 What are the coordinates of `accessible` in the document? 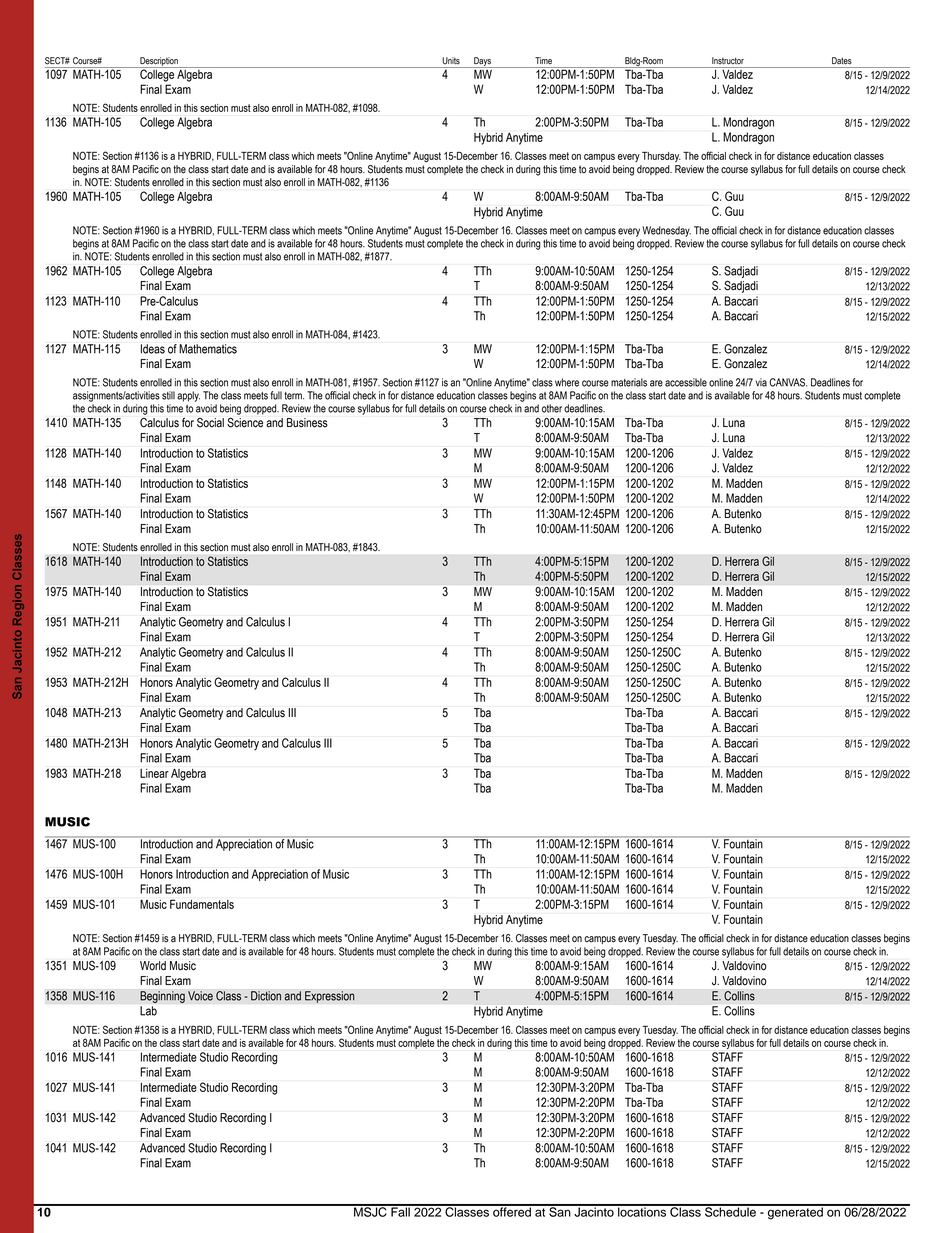 It's located at (686, 382).
